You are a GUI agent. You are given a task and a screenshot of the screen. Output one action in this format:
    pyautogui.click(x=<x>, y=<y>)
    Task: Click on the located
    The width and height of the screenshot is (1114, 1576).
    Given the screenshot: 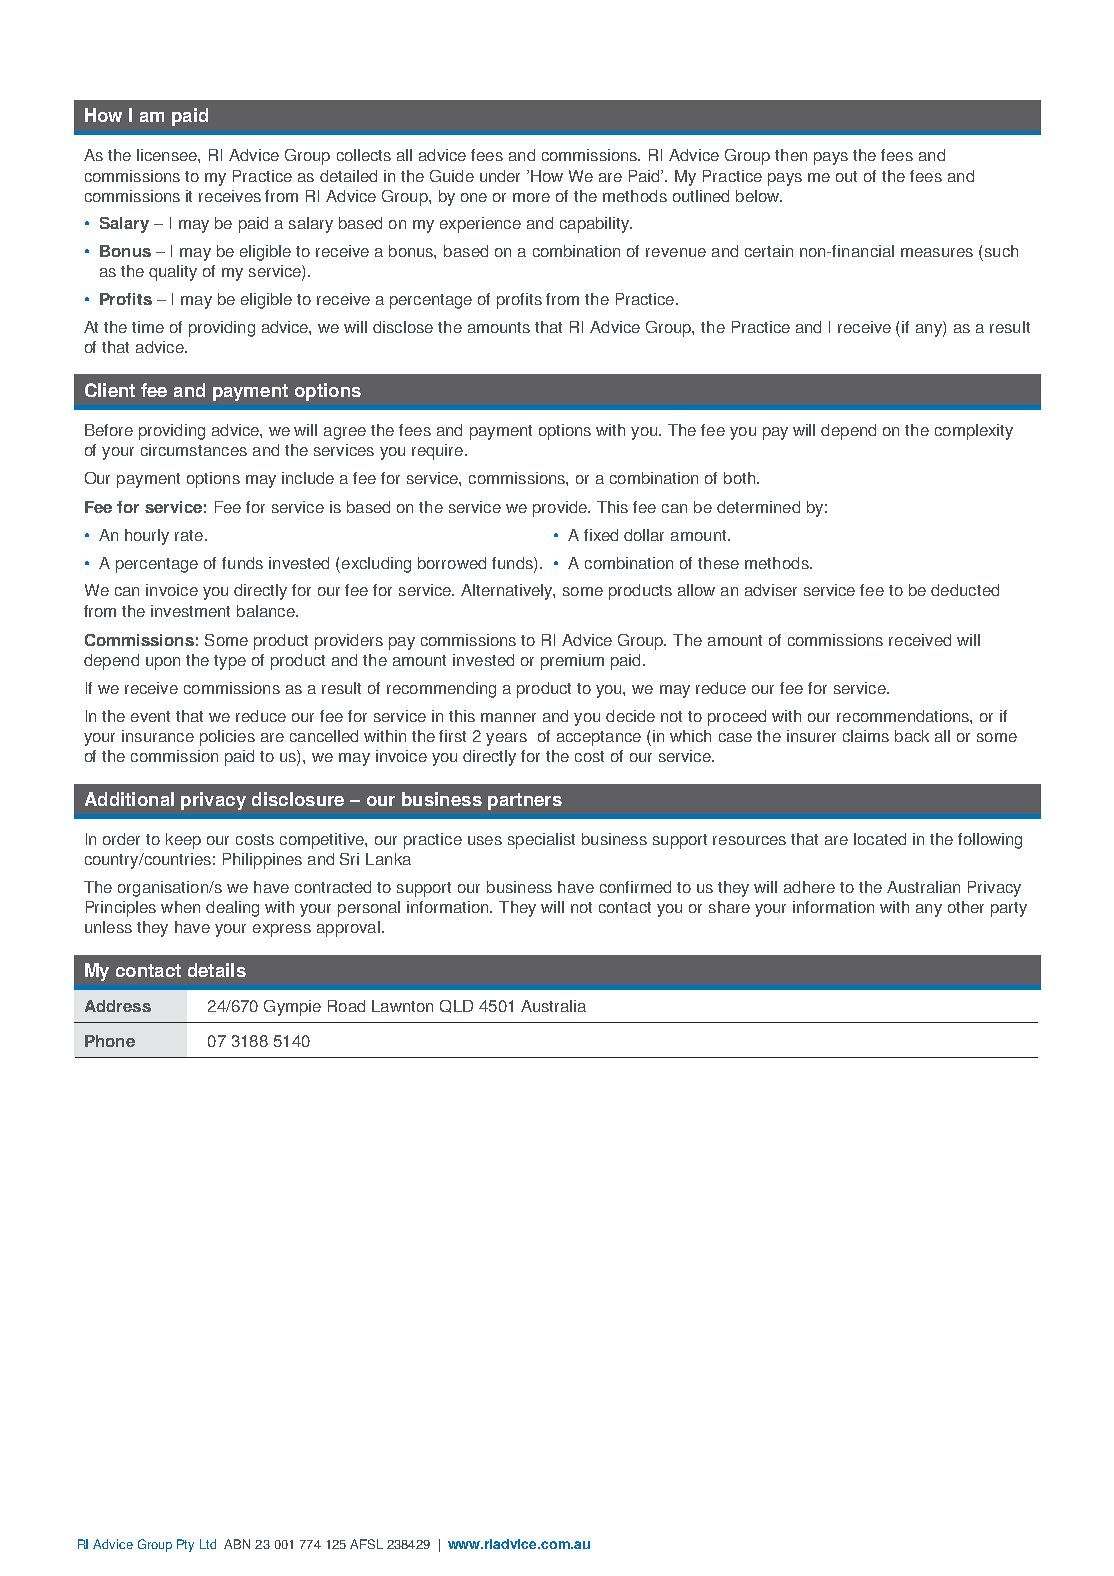 What is the action you would take?
    pyautogui.click(x=880, y=839)
